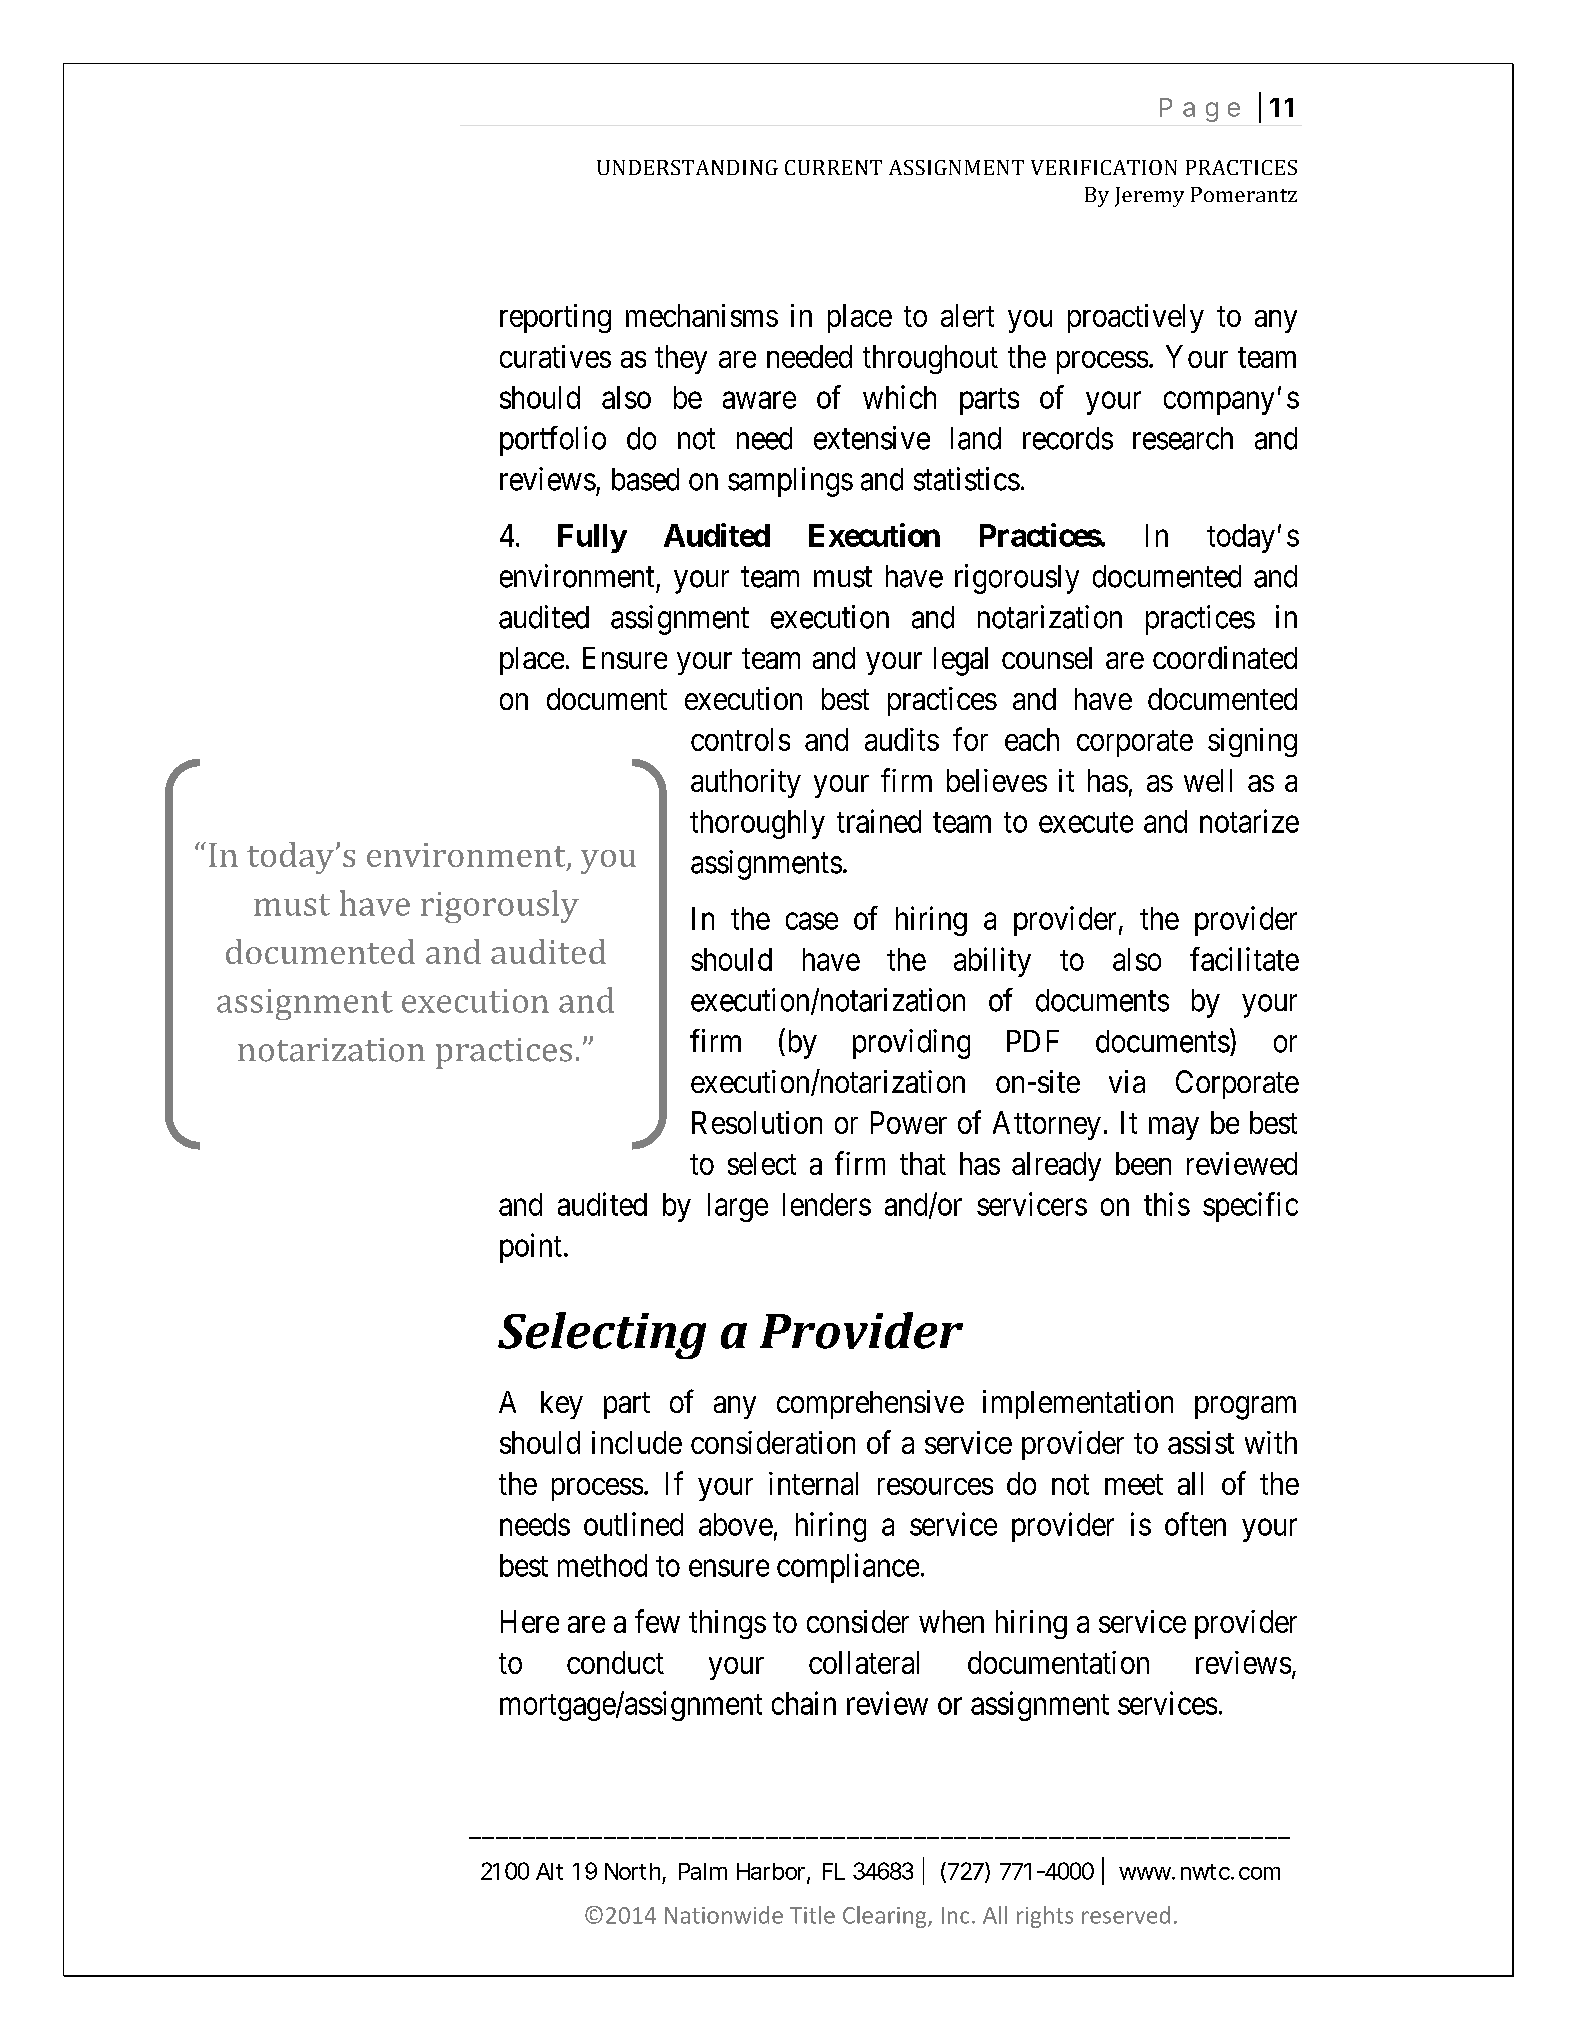 This page has width=1576, height=2039. I want to click on providing, so click(911, 1044).
